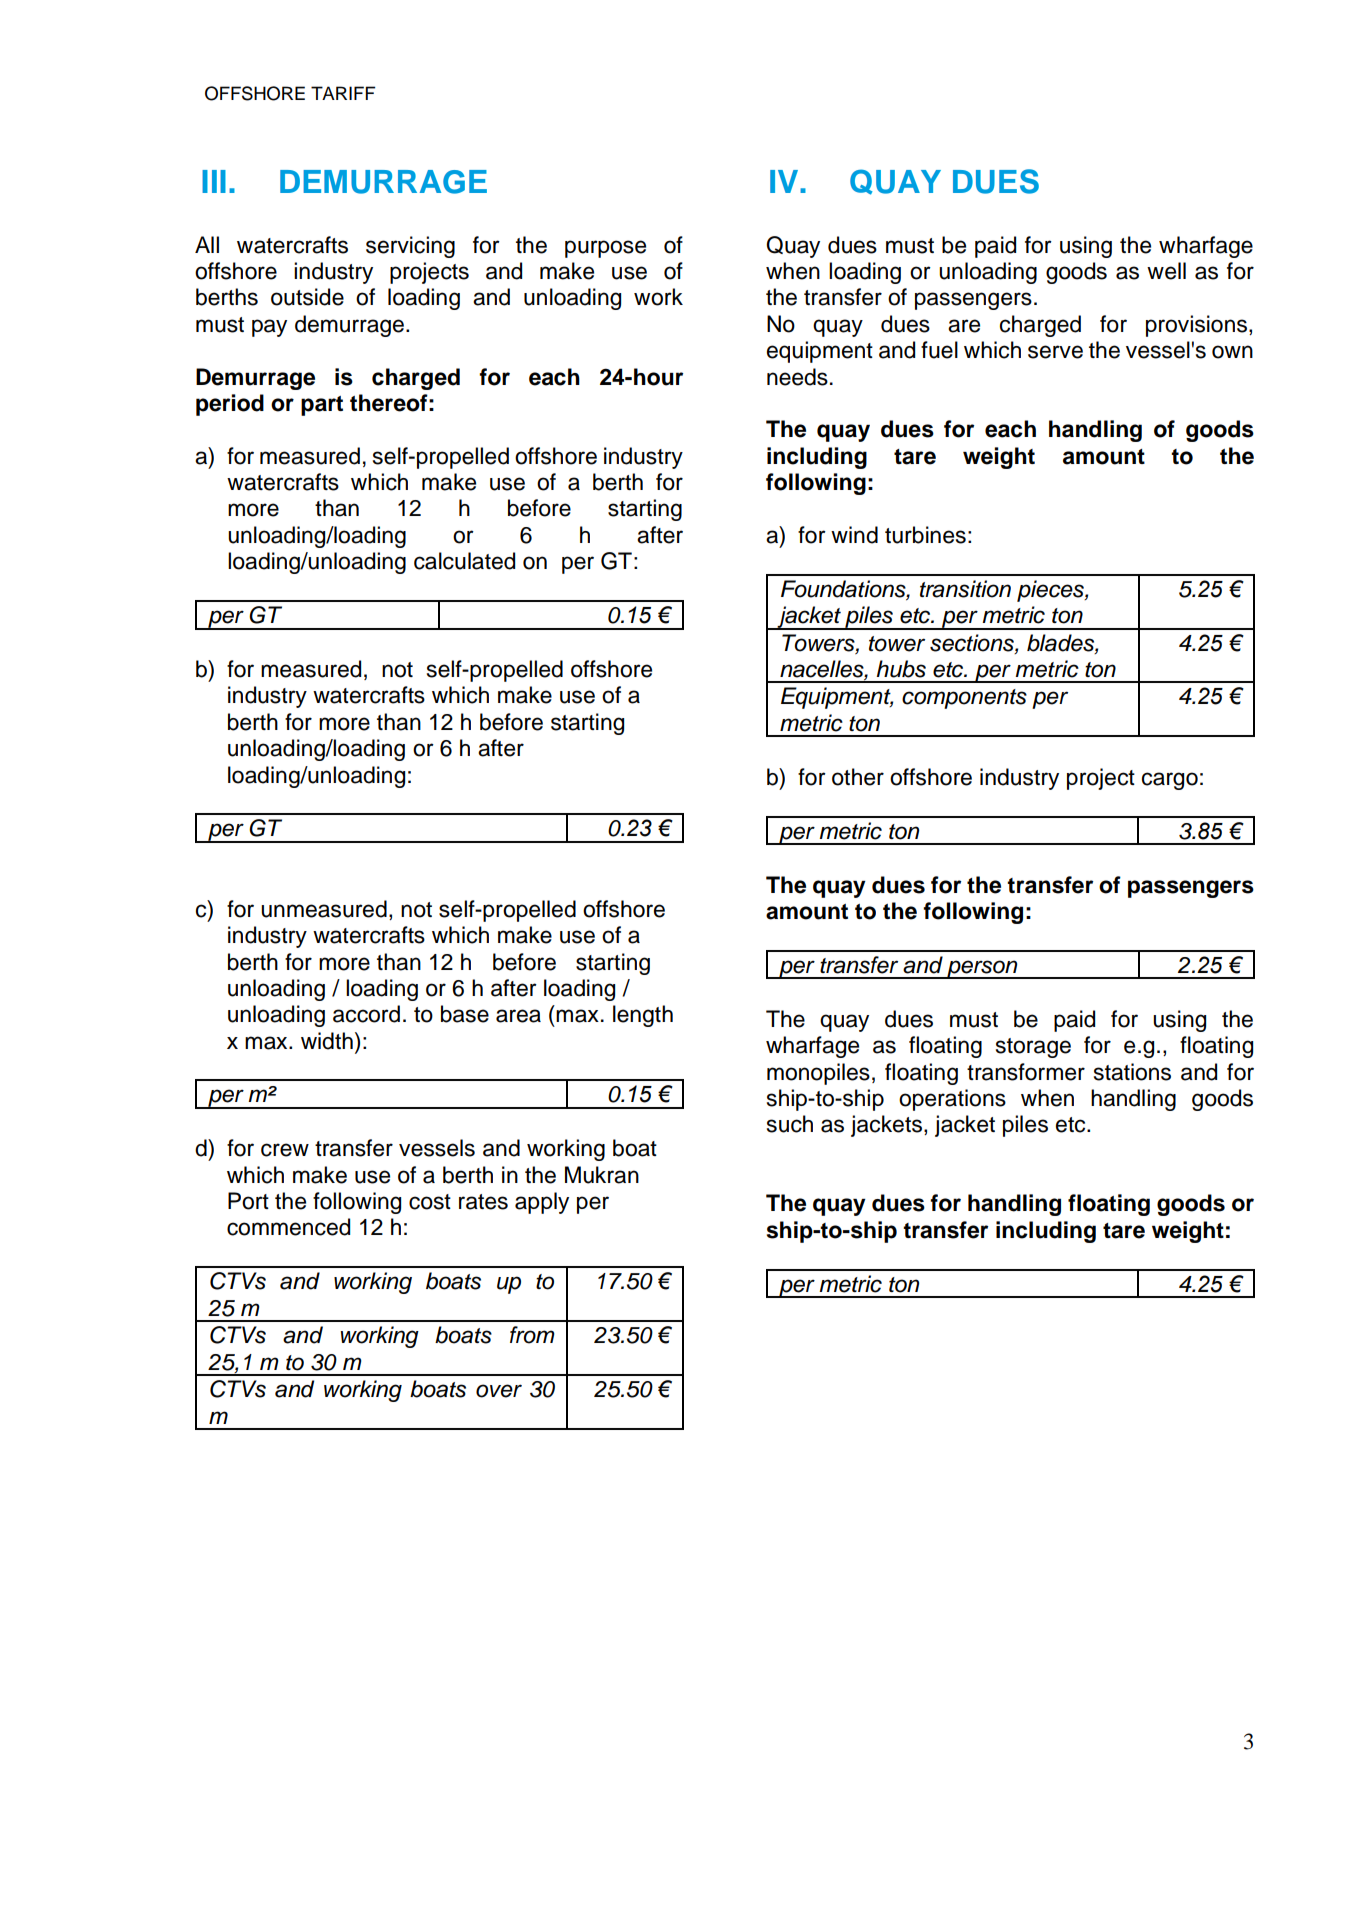 Image resolution: width=1365 pixels, height=1931 pixels. What do you see at coordinates (1055, 352) in the page?
I see `serve` at bounding box center [1055, 352].
